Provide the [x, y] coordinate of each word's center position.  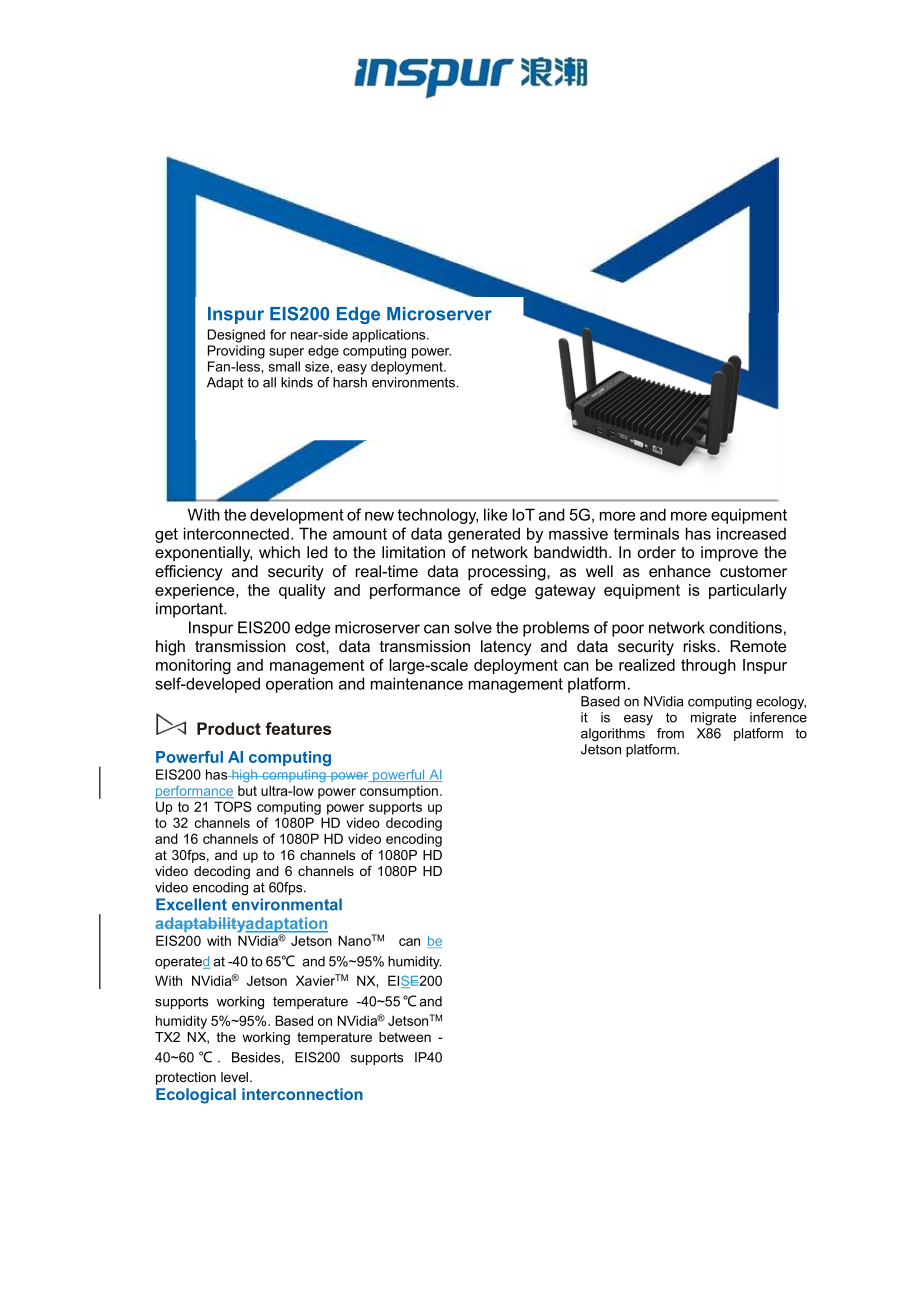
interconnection [302, 1094]
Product [229, 728]
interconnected [236, 533]
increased [751, 533]
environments [415, 382]
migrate [713, 718]
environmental [287, 904]
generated [484, 535]
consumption [399, 792]
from [670, 733]
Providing [236, 352]
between [405, 1037]
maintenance [417, 683]
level [236, 1077]
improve [729, 554]
